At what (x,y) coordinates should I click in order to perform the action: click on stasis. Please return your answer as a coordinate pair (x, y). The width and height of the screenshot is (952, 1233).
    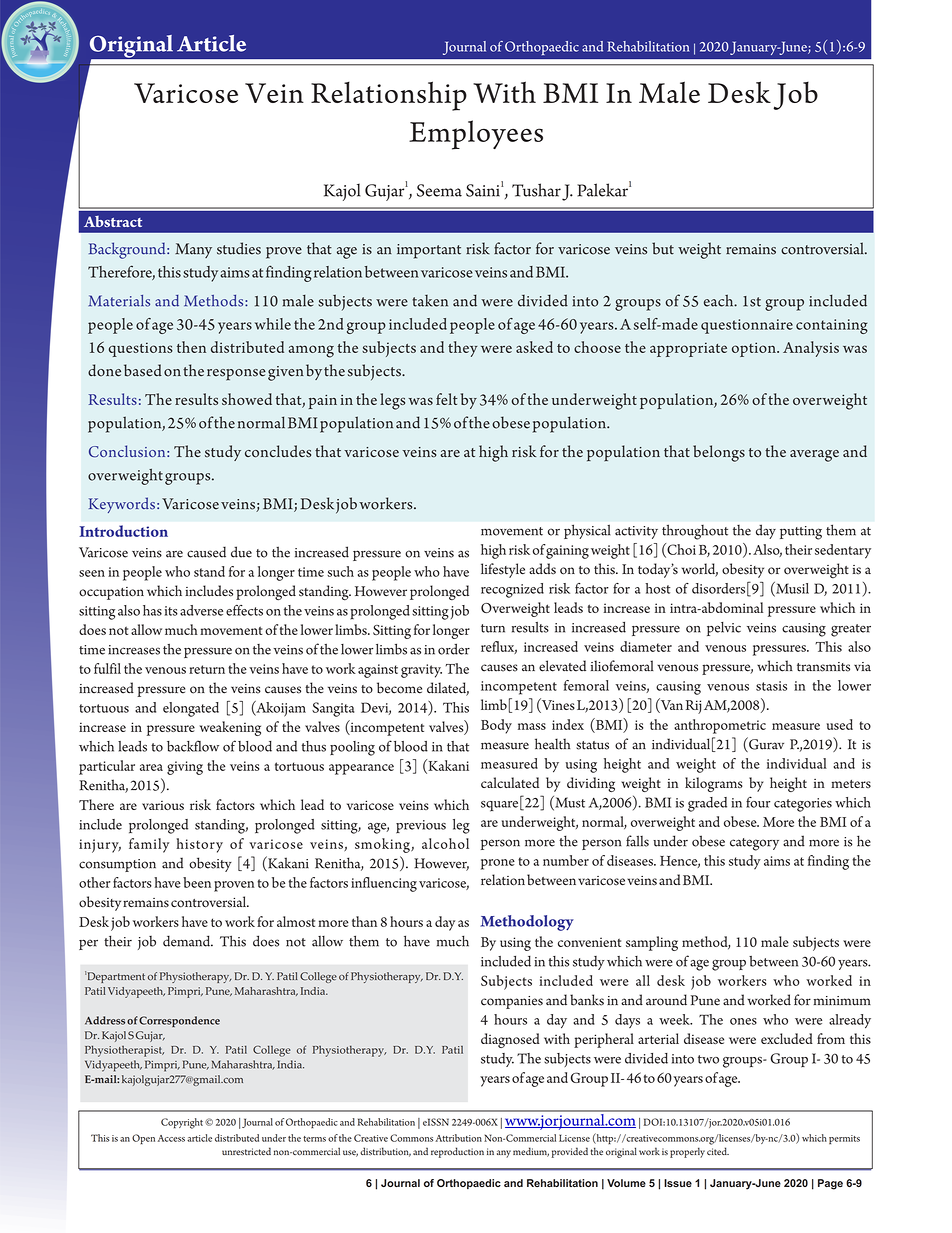
    Looking at the image, I should click on (771, 686).
